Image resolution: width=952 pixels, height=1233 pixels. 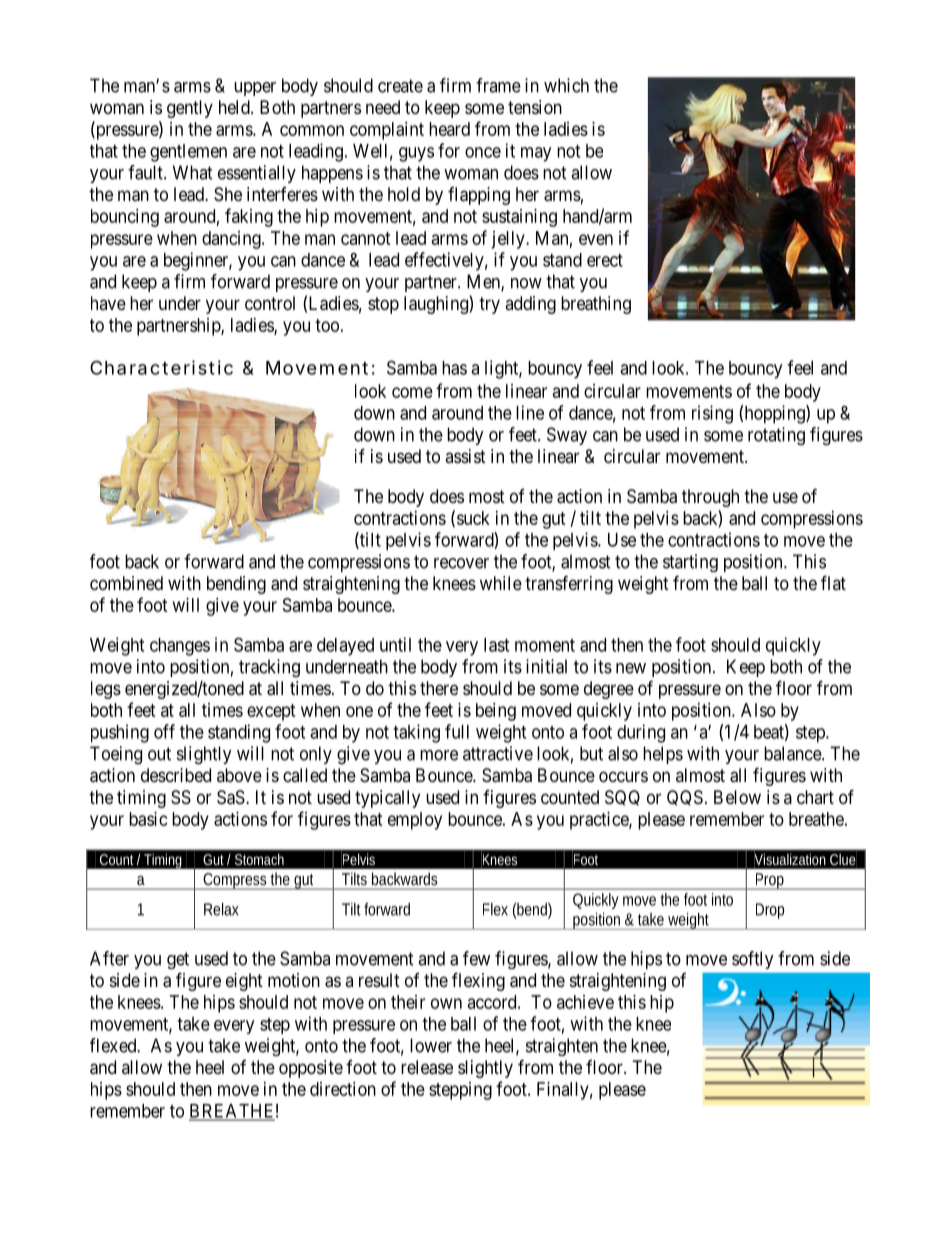 I want to click on opposite, so click(x=311, y=1069).
